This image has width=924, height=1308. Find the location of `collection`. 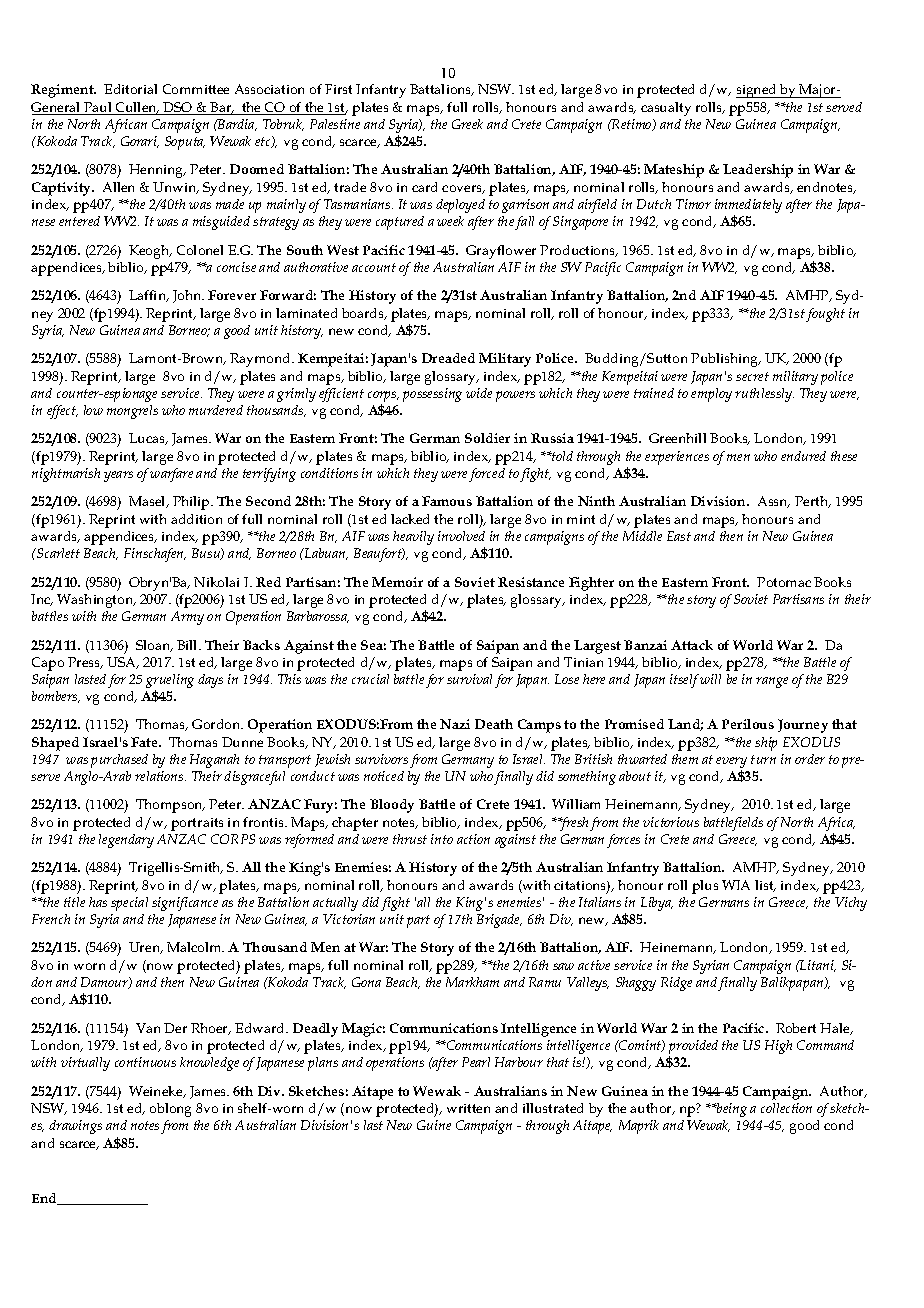

collection is located at coordinates (786, 1108).
